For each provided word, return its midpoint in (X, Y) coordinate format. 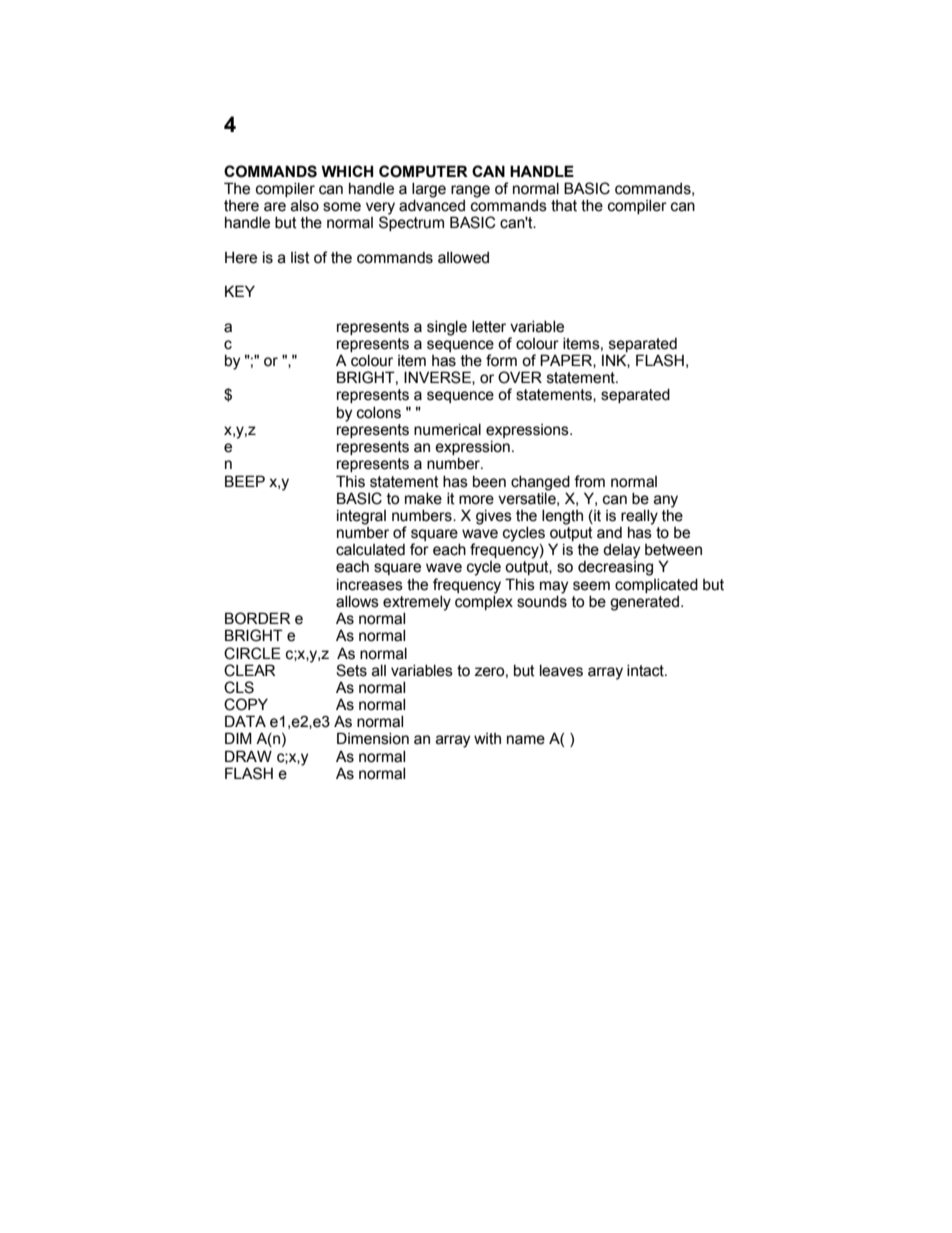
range (470, 191)
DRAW (248, 756)
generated (644, 603)
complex (484, 601)
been (489, 482)
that (564, 206)
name (526, 740)
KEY (240, 291)
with (487, 739)
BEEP (245, 481)
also (305, 206)
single (447, 328)
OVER (520, 377)
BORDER (257, 618)
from (589, 481)
